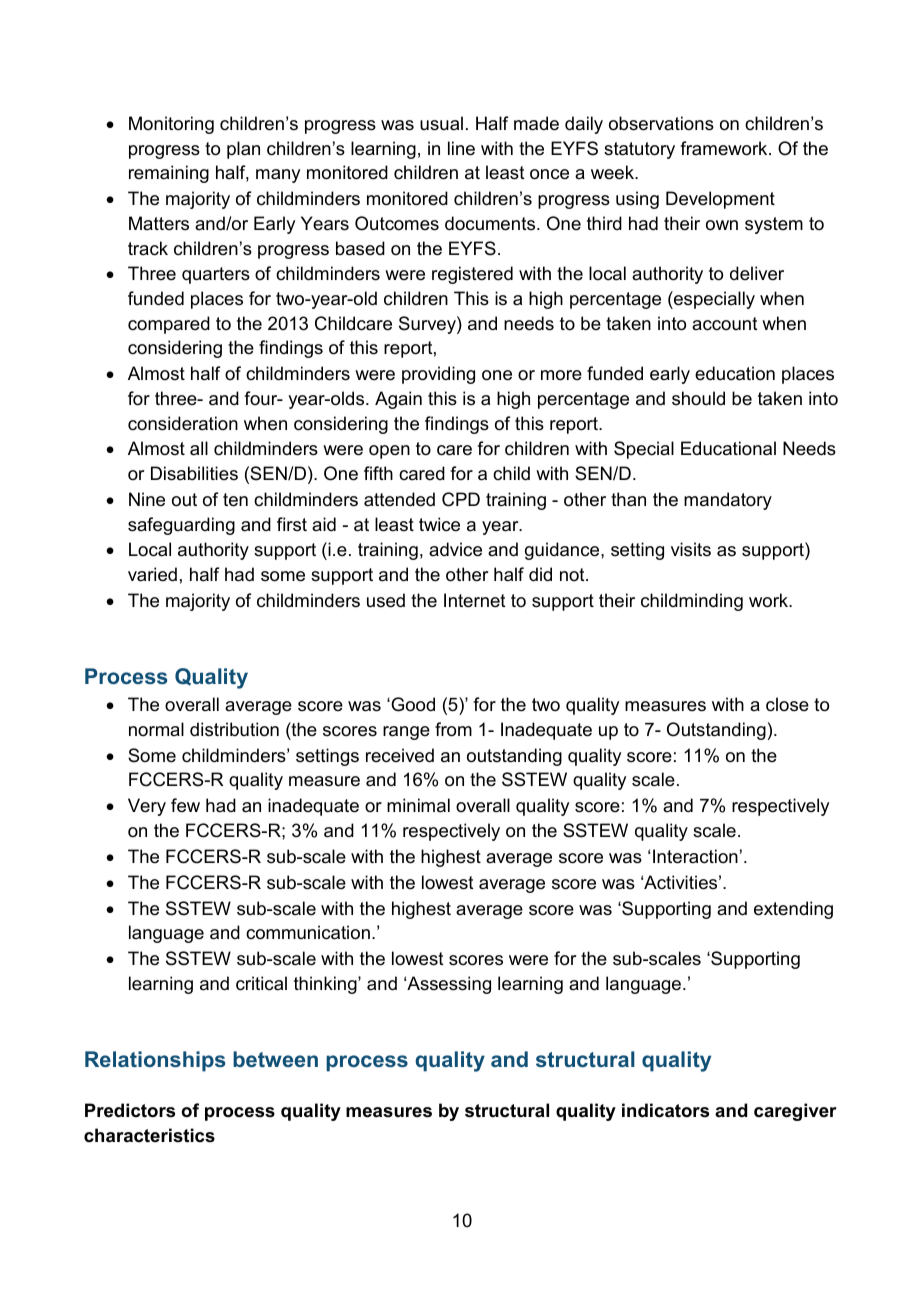 The width and height of the screenshot is (924, 1308). Describe the element at coordinates (438, 375) in the screenshot. I see `providing` at that location.
